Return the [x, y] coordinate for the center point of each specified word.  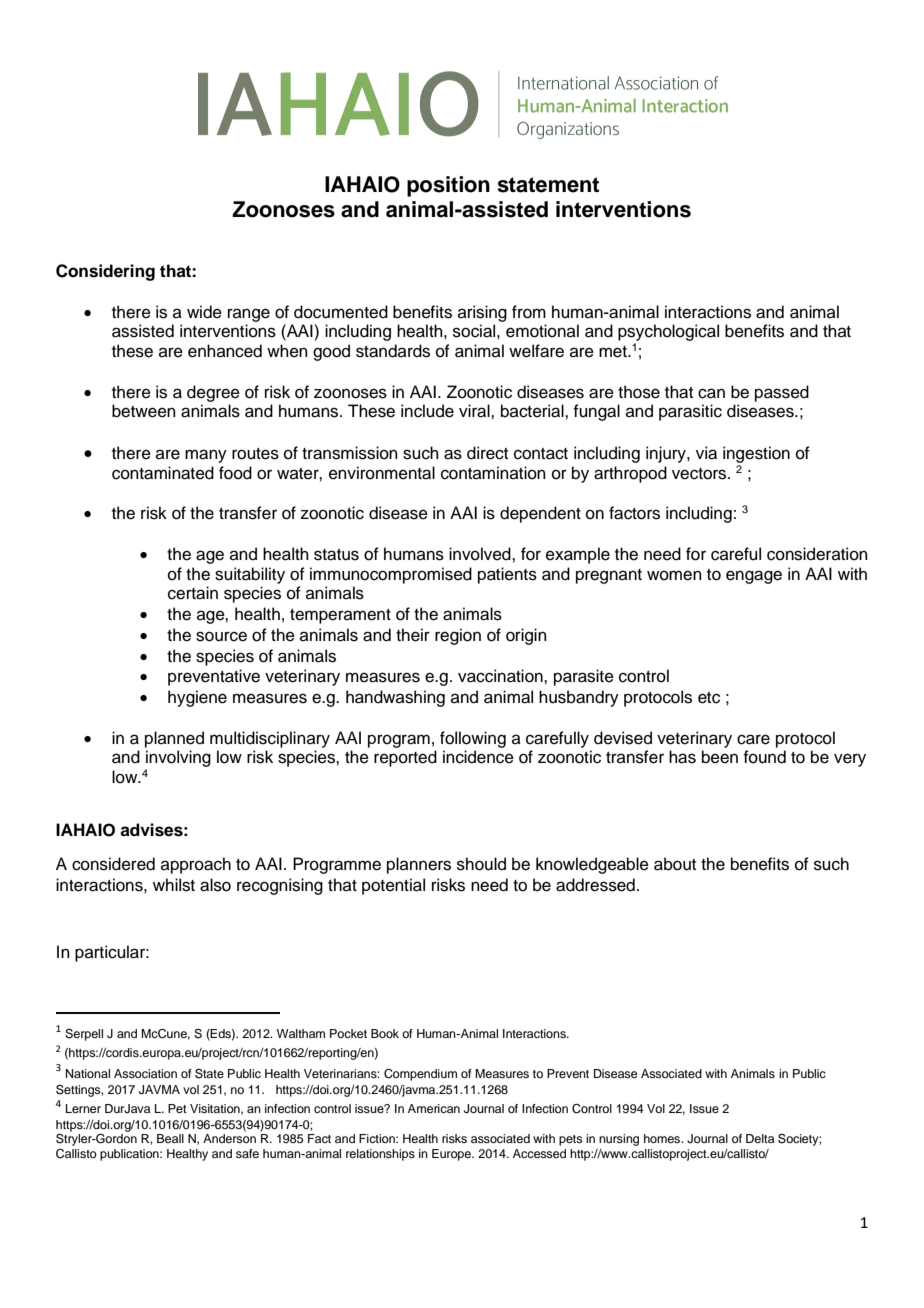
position [448, 186]
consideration [817, 554]
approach [196, 865]
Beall [170, 1138]
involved [481, 554]
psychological [668, 334]
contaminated [163, 473]
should [481, 864]
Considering [105, 272]
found [764, 757]
